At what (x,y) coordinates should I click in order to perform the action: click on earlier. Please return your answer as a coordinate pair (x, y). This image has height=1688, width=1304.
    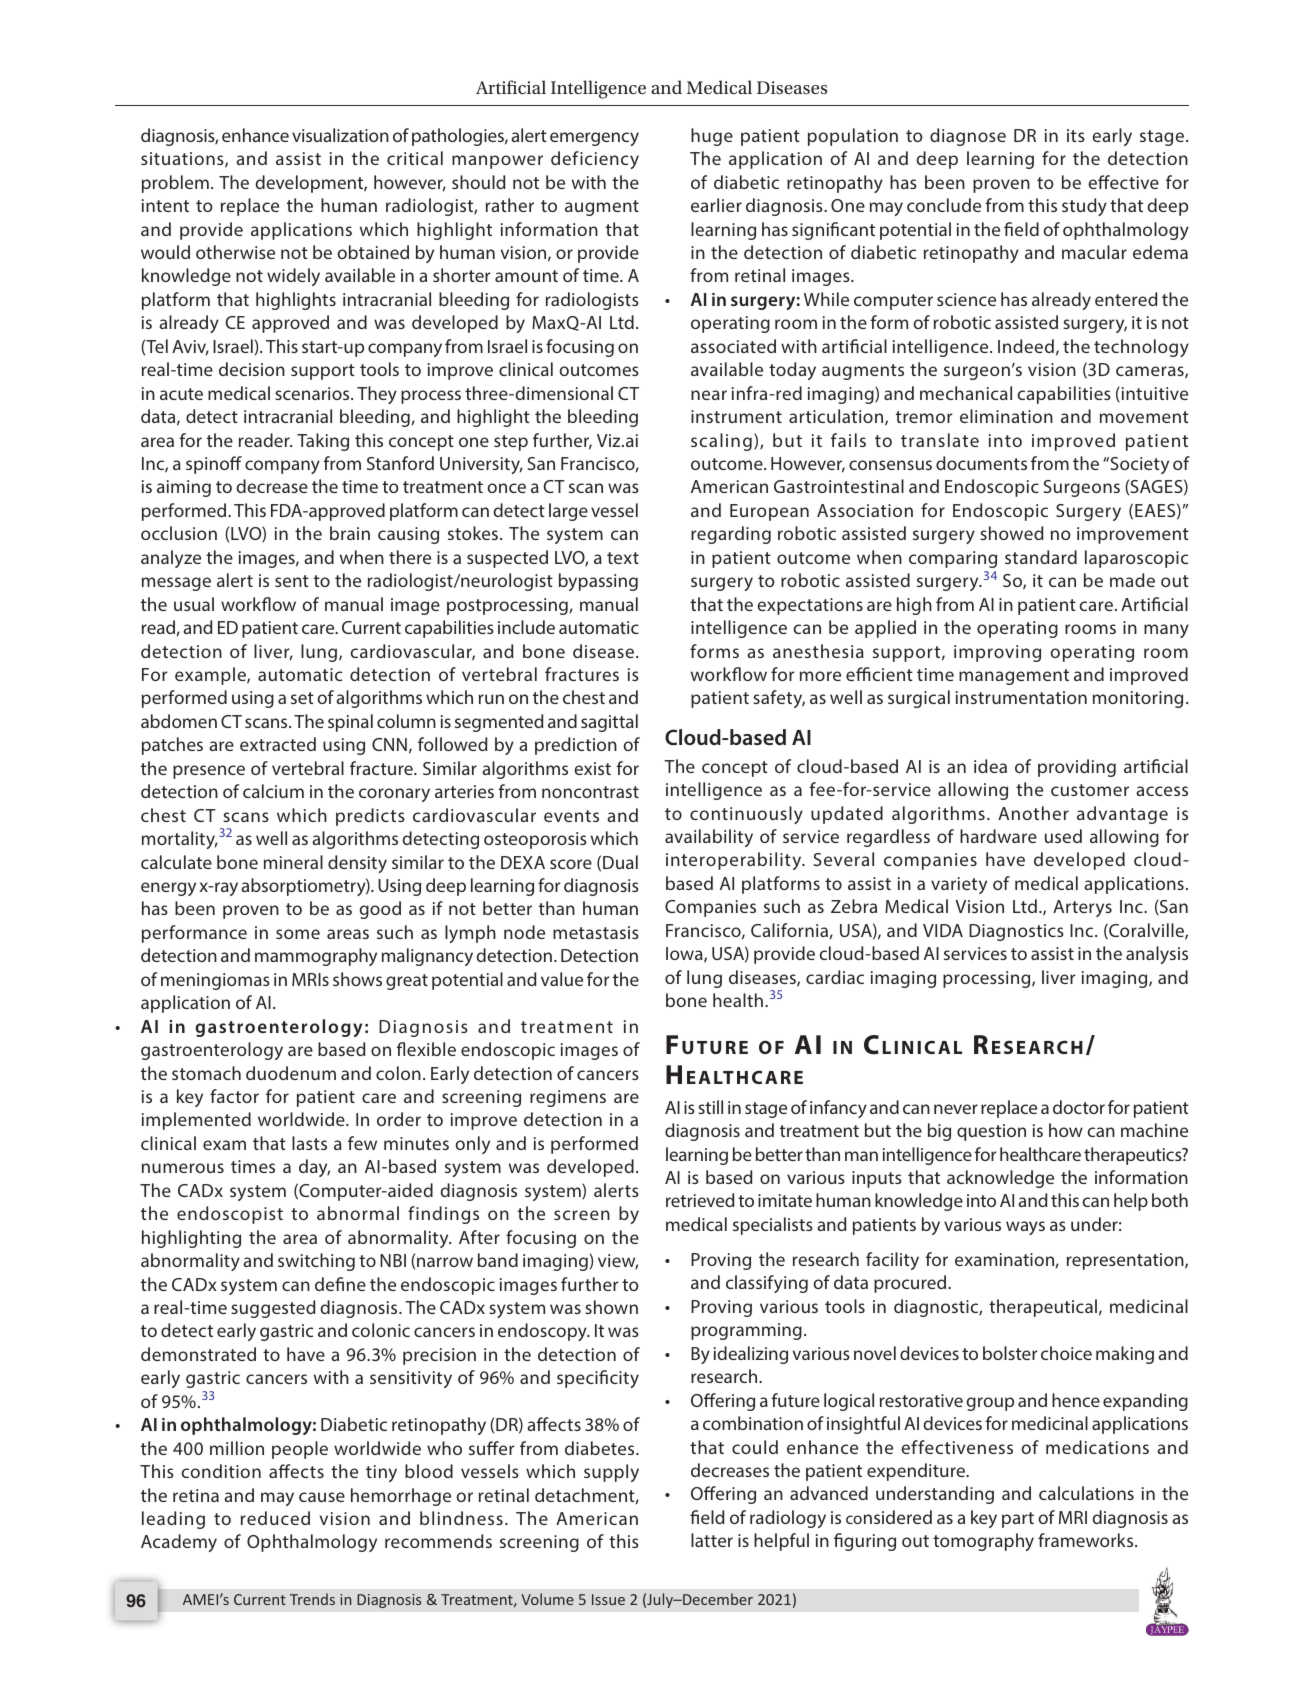
    Looking at the image, I should click on (716, 205).
